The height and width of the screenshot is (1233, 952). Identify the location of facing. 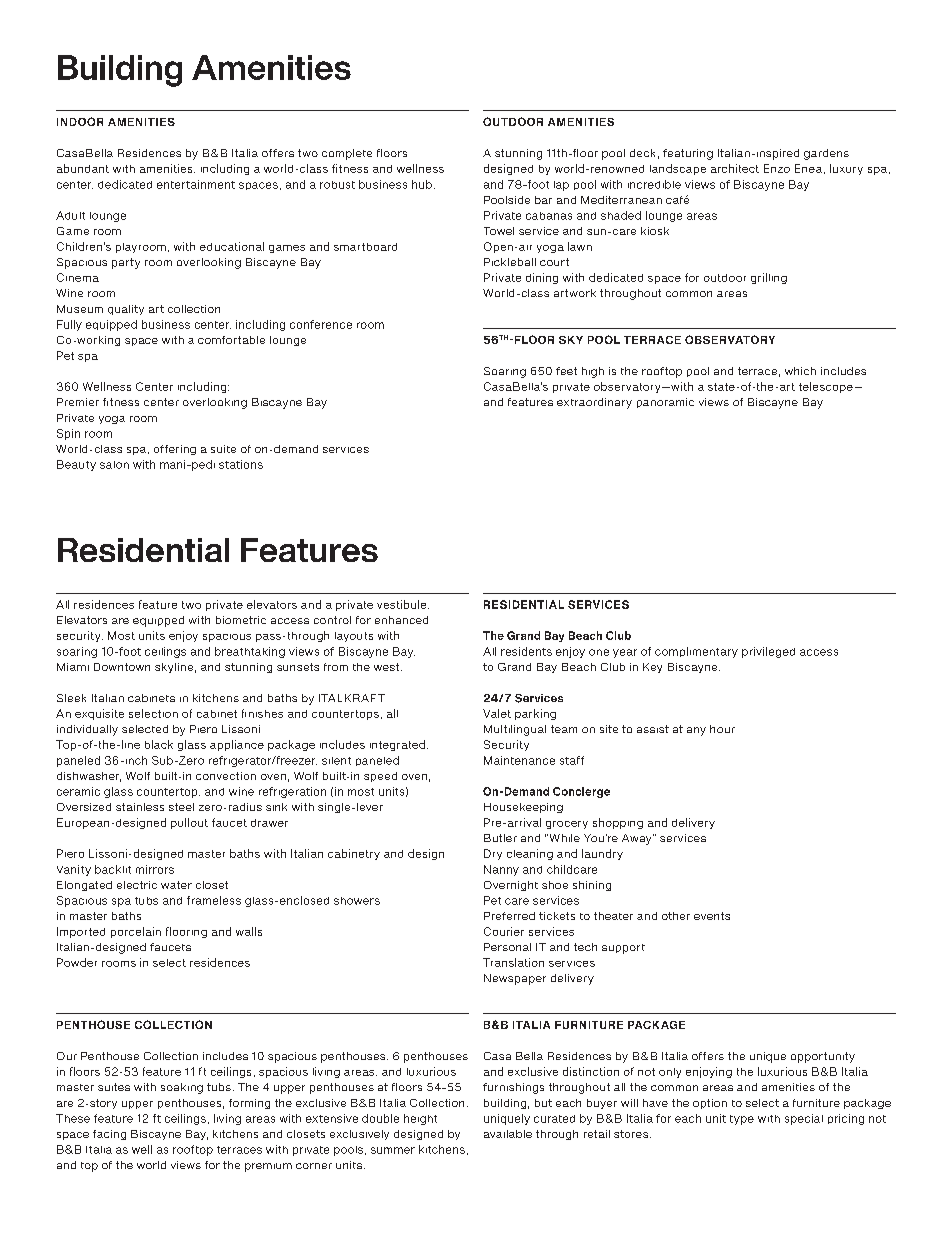
(109, 1135).
